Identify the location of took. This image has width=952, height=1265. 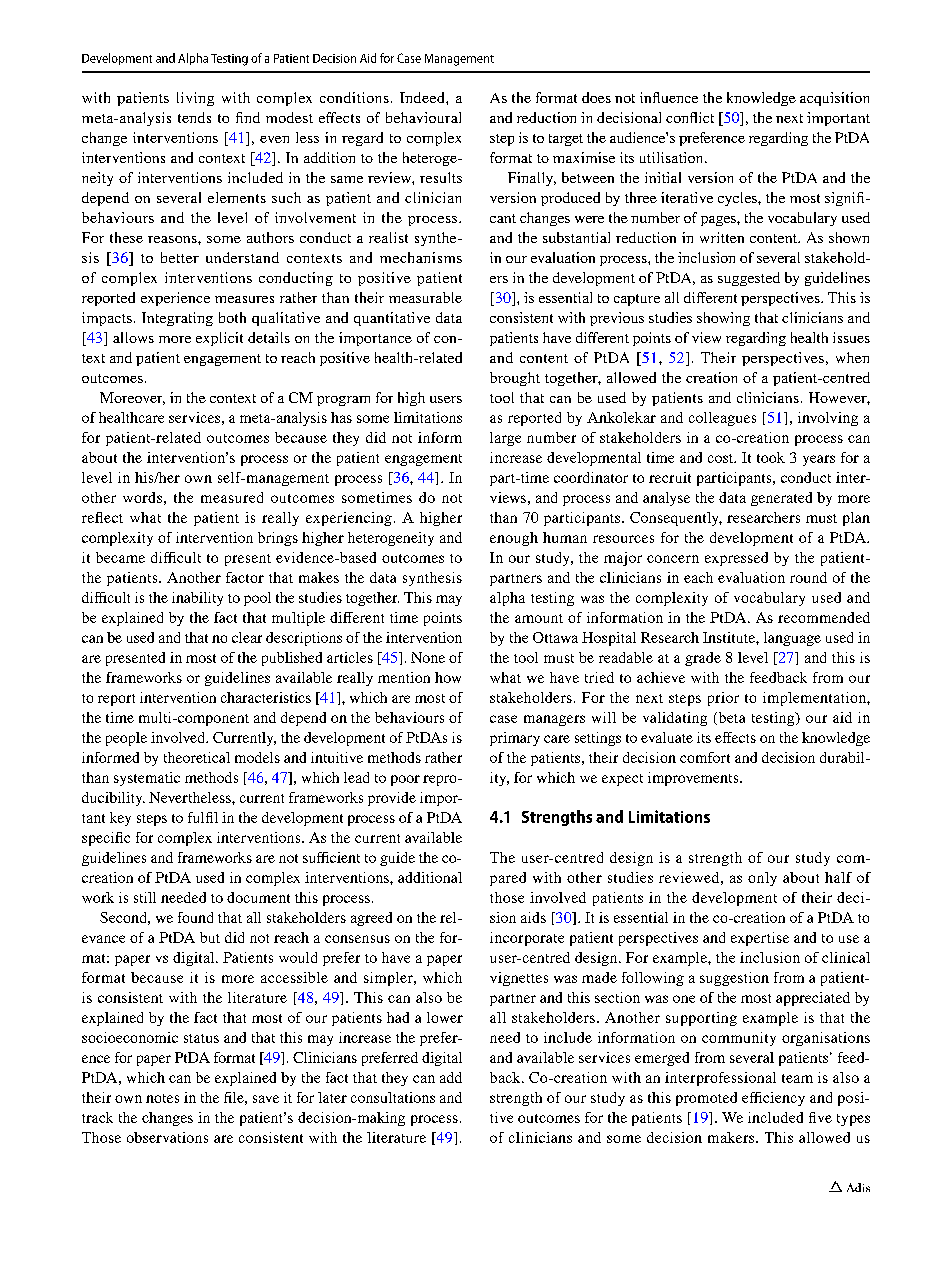
(771, 457).
